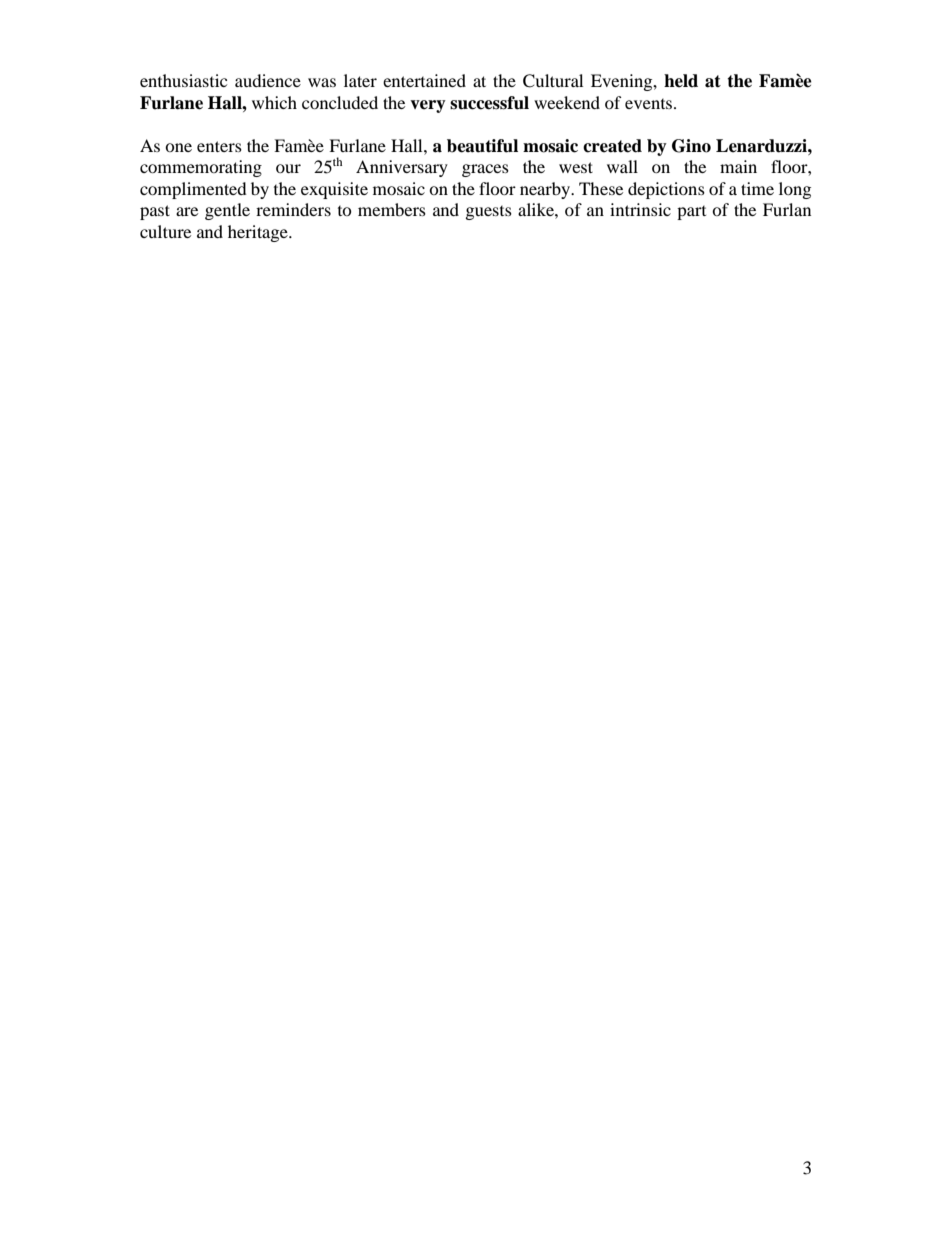 This document has height=1233, width=952. What do you see at coordinates (482, 146) in the document?
I see `beautiful` at bounding box center [482, 146].
